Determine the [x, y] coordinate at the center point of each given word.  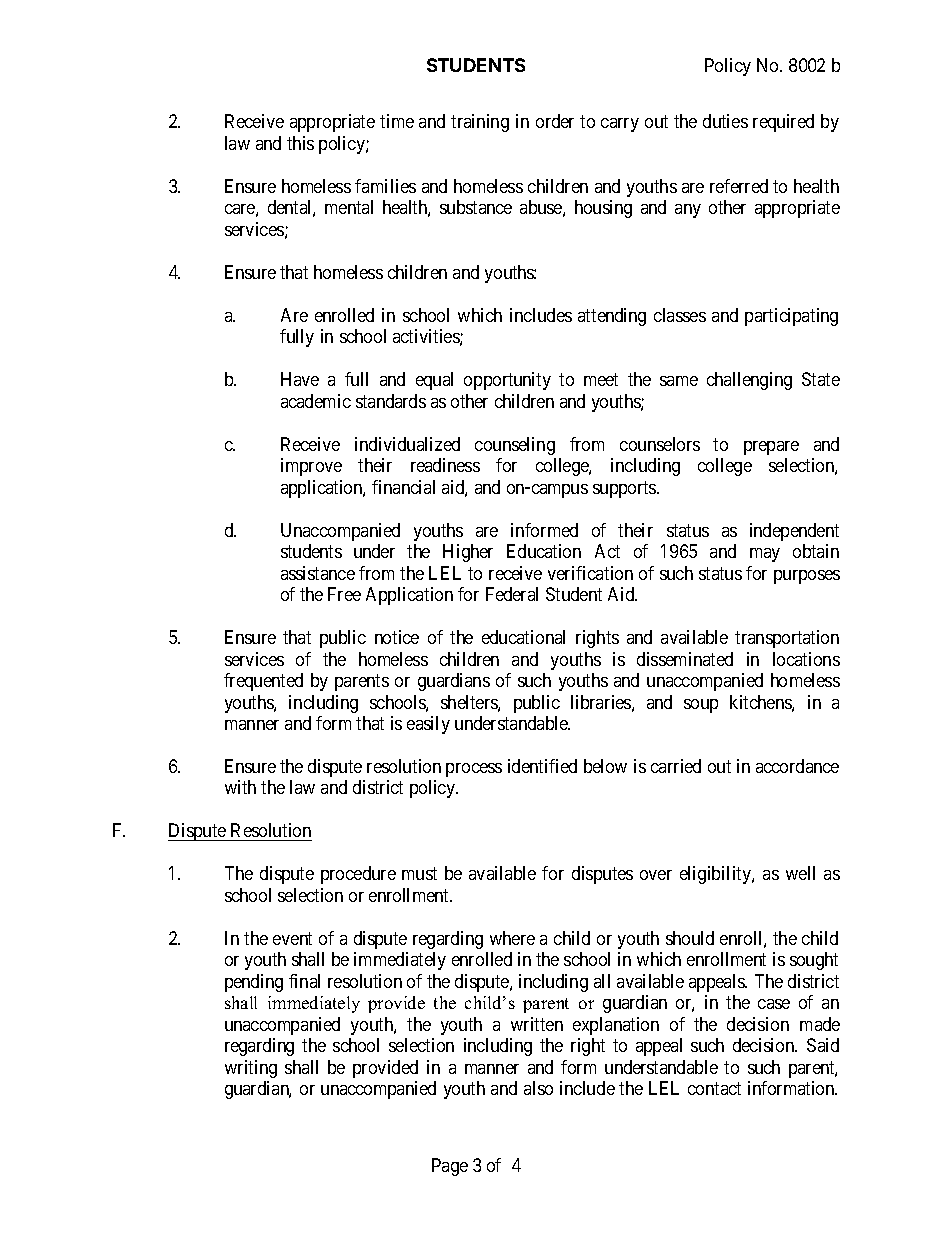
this [300, 143]
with [240, 787]
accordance [797, 766]
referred [739, 186]
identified [542, 766]
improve [311, 467]
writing [251, 1069]
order [555, 121]
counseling [515, 446]
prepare [771, 448]
